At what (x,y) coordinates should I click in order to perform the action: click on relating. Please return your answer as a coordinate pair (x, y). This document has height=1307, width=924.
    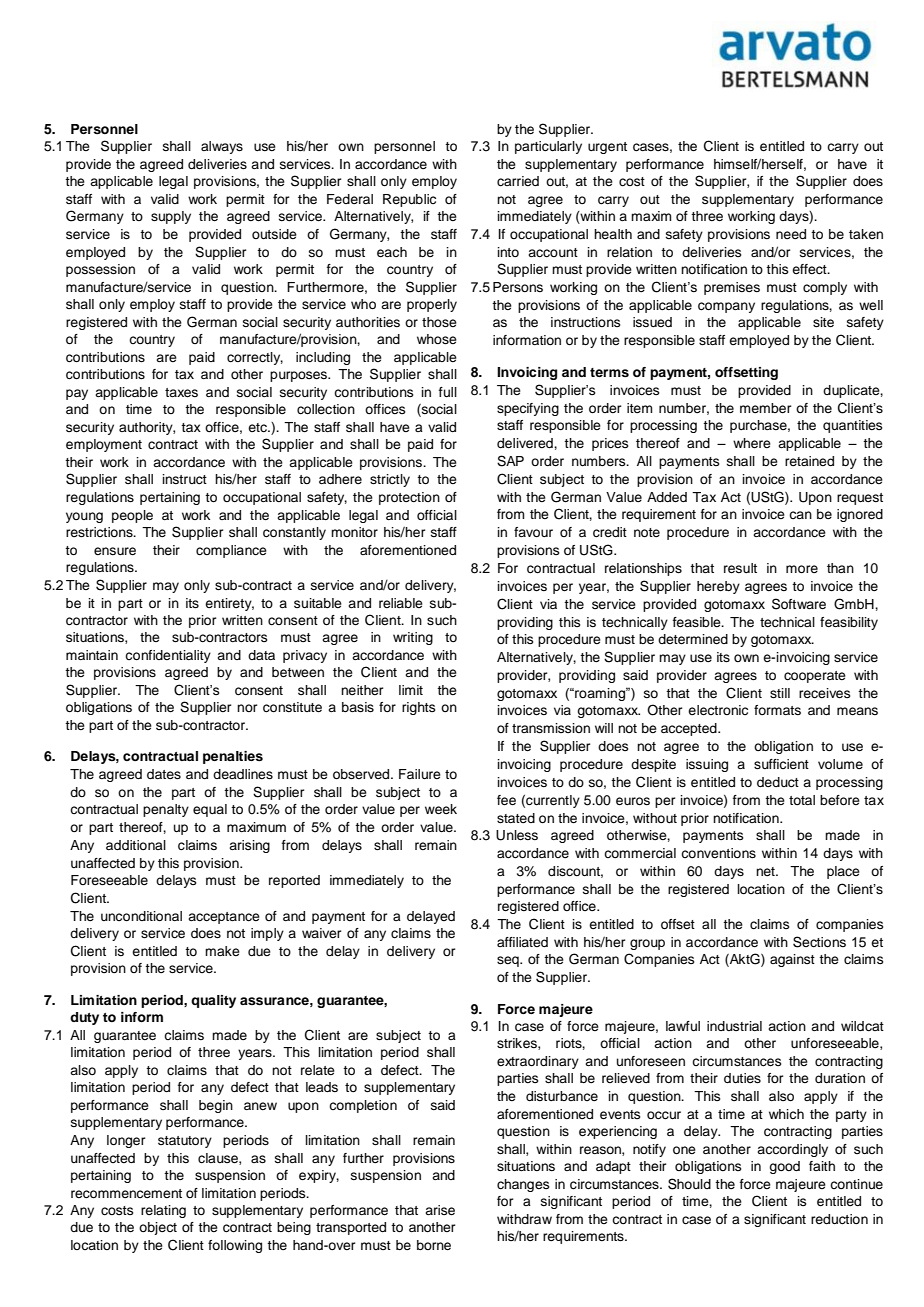
    Looking at the image, I should click on (163, 1211).
